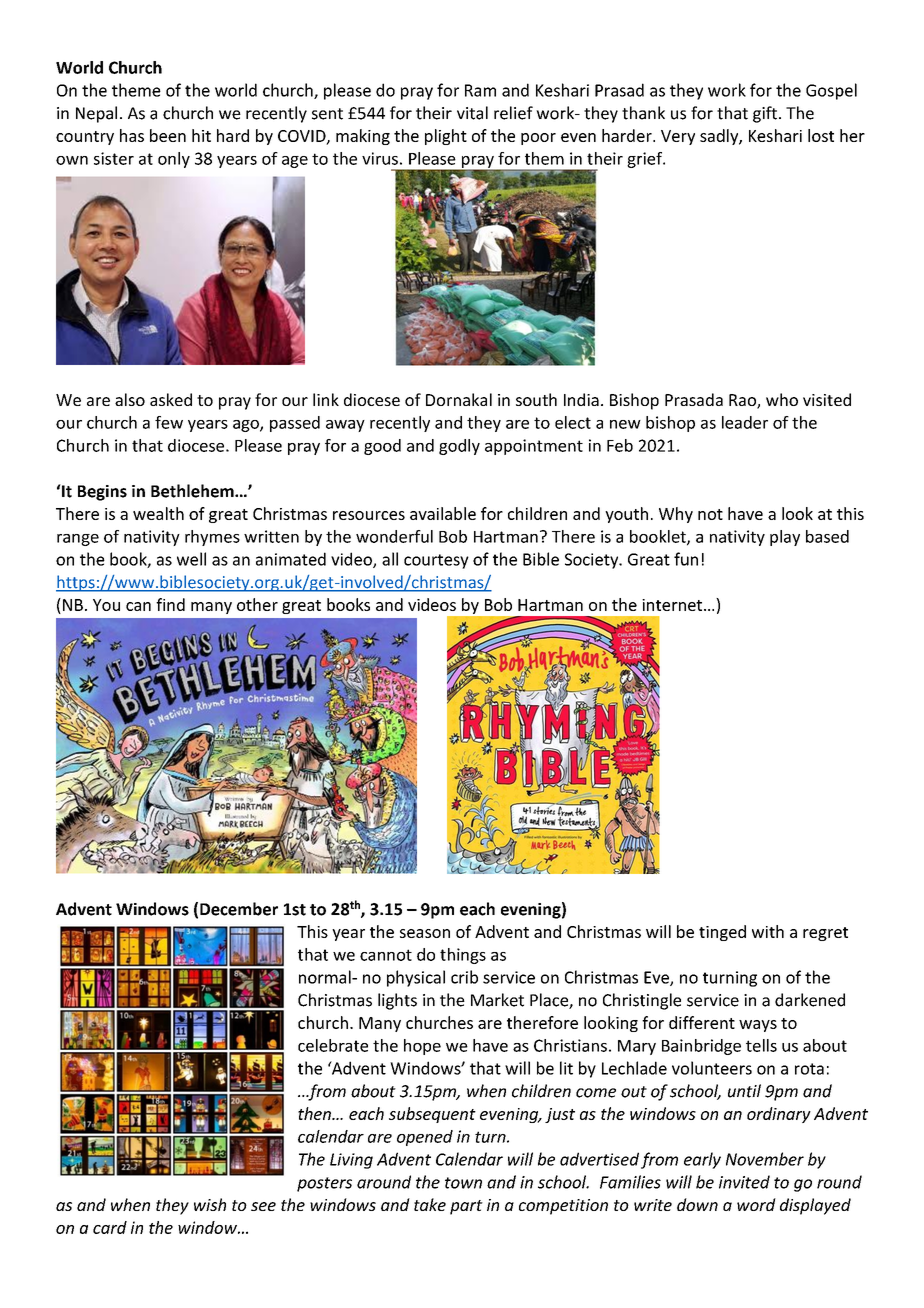 The height and width of the page is (1308, 924). What do you see at coordinates (765, 114) in the page?
I see `gift` at bounding box center [765, 114].
